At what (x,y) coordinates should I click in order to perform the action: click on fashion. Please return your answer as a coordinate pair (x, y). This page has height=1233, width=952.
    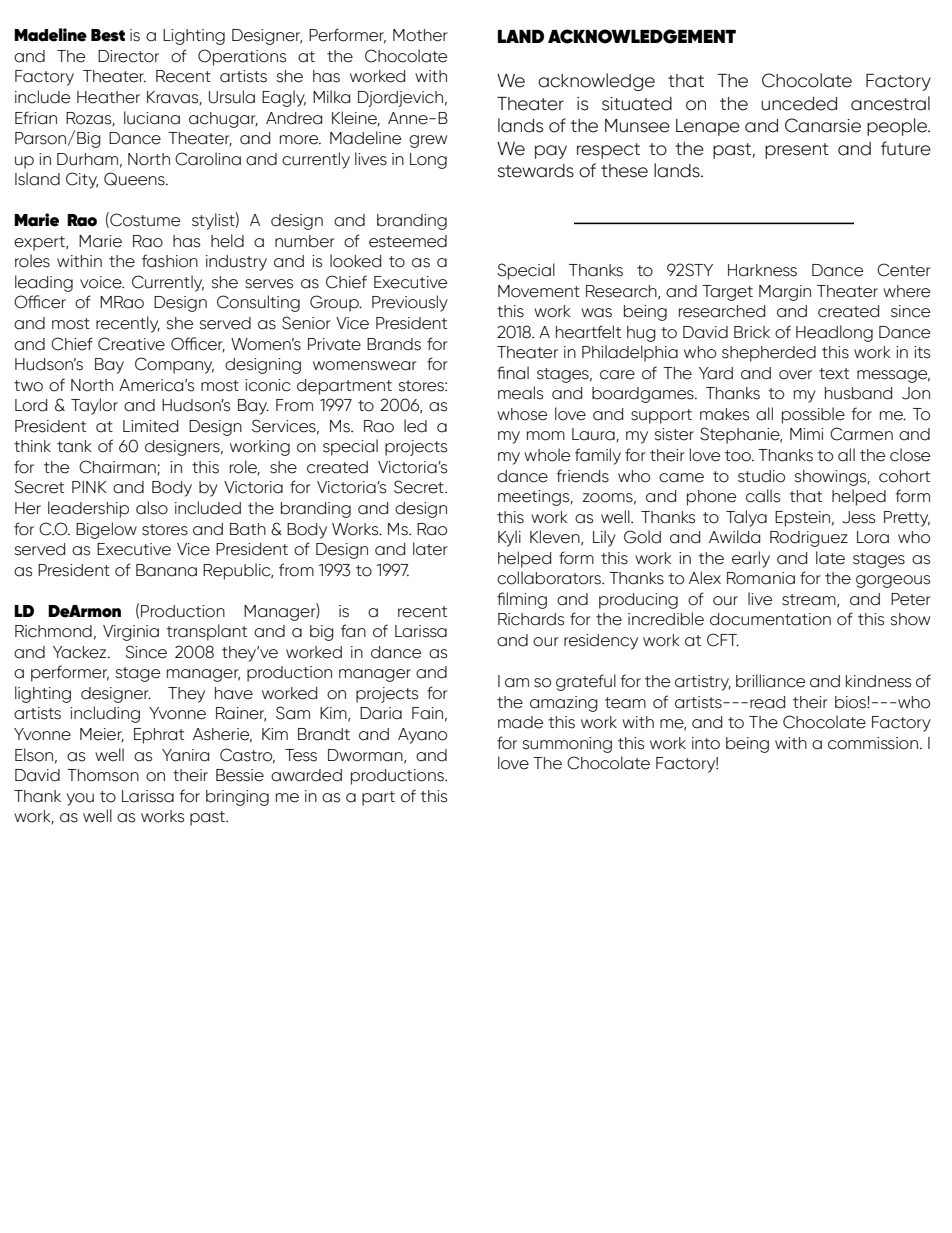
    Looking at the image, I should click on (170, 261).
